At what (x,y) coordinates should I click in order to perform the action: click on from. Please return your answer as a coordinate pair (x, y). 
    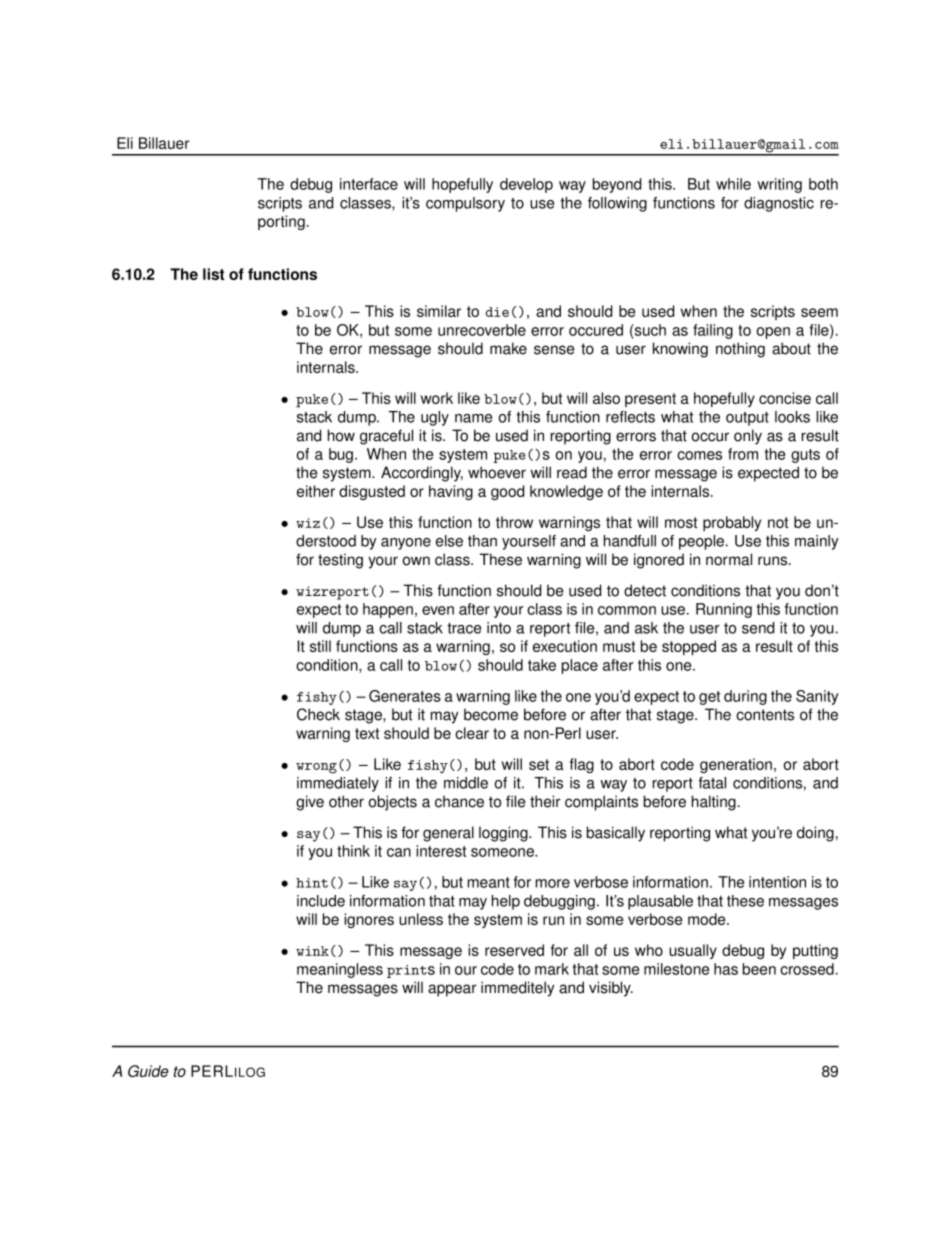
    Looking at the image, I should click on (743, 454).
